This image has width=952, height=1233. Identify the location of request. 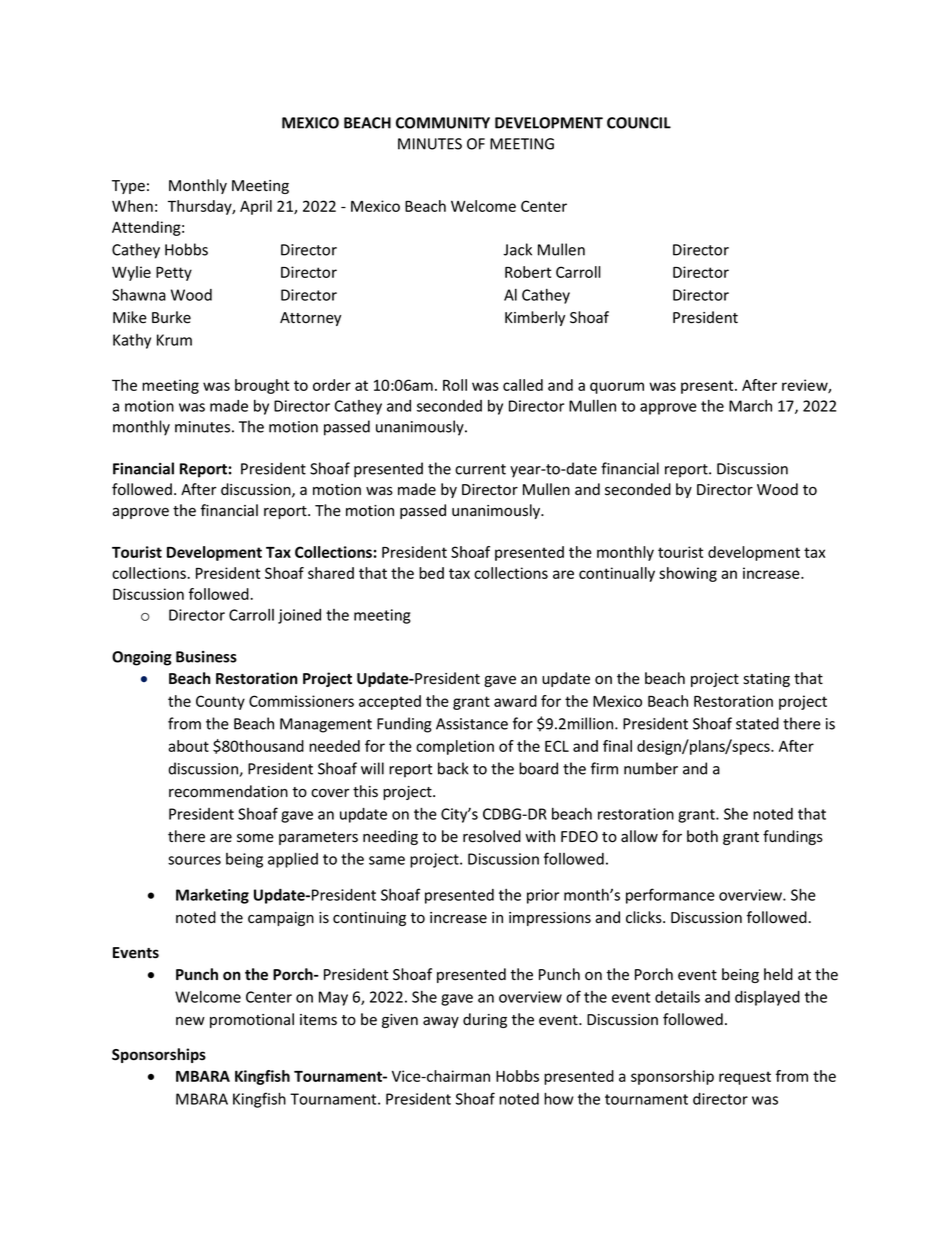
(745, 1078).
